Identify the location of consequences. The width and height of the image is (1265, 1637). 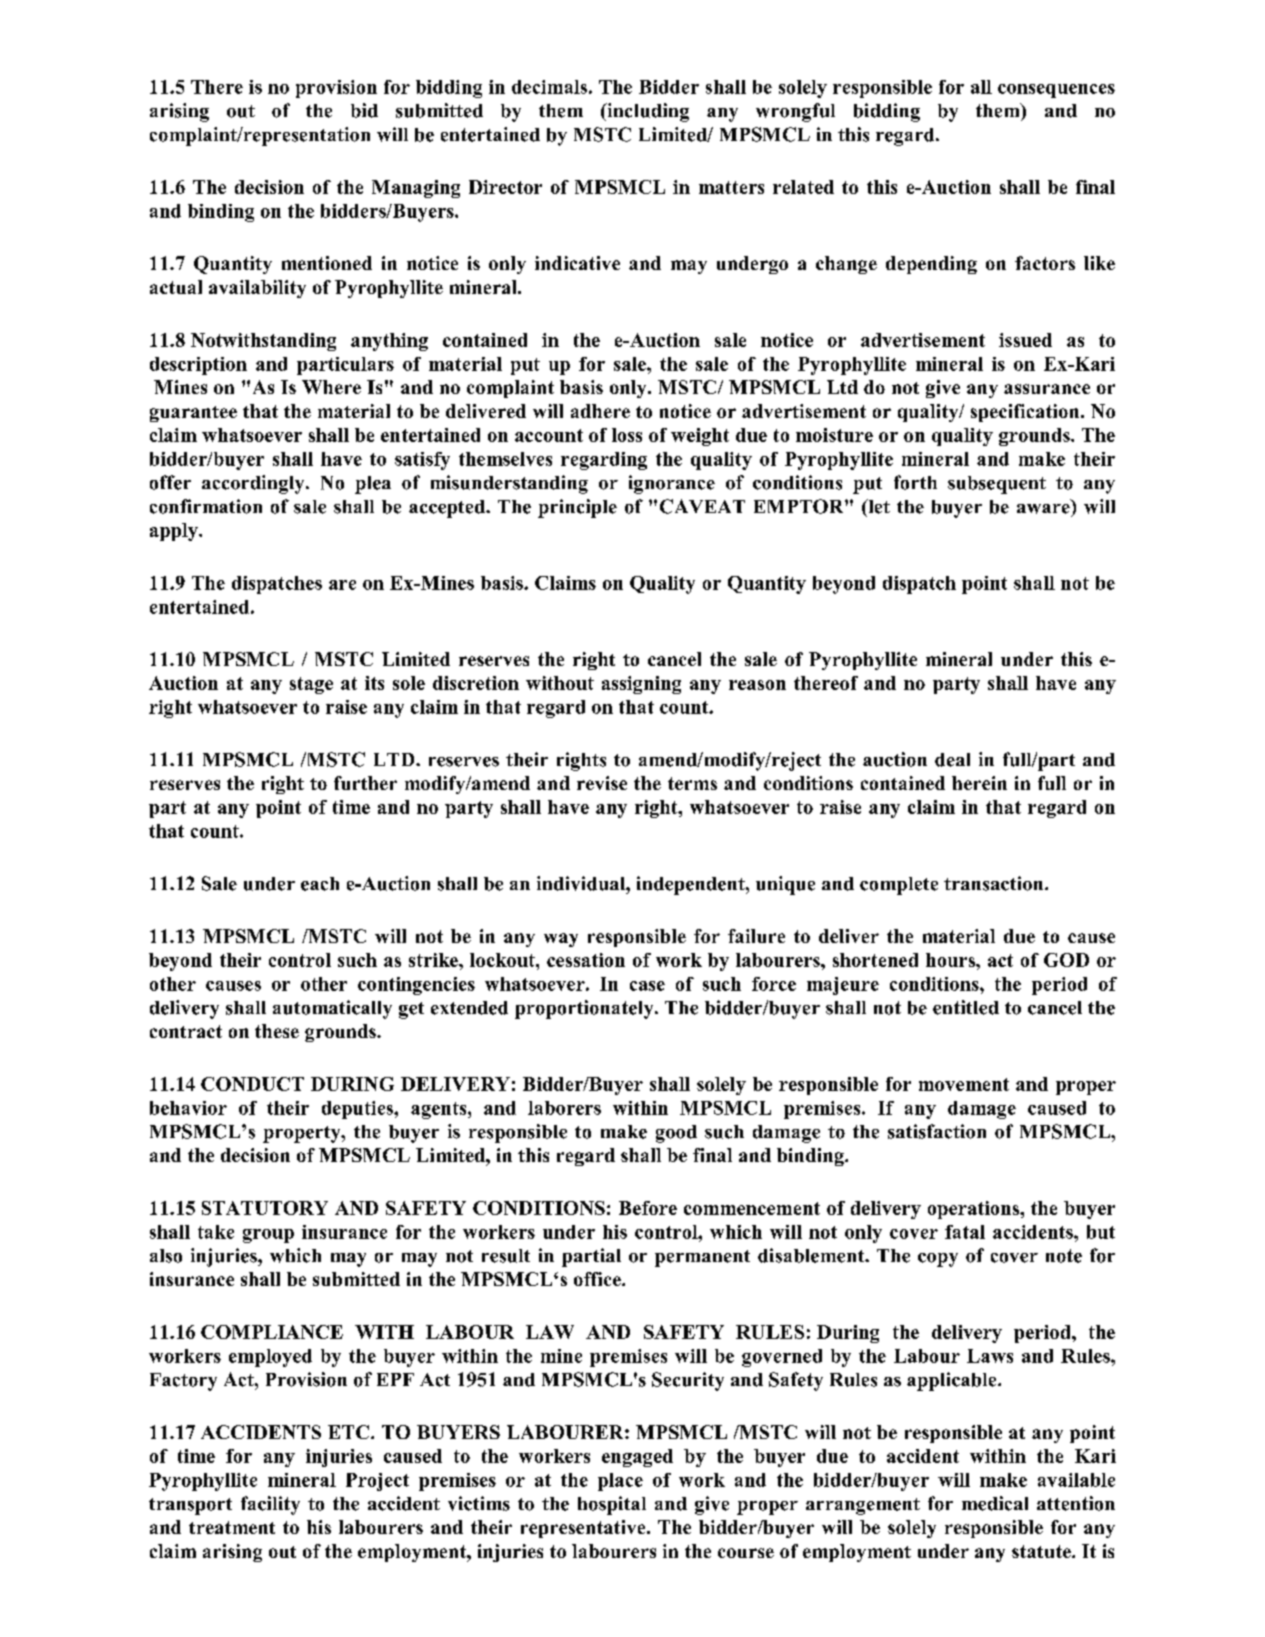
(1056, 91).
